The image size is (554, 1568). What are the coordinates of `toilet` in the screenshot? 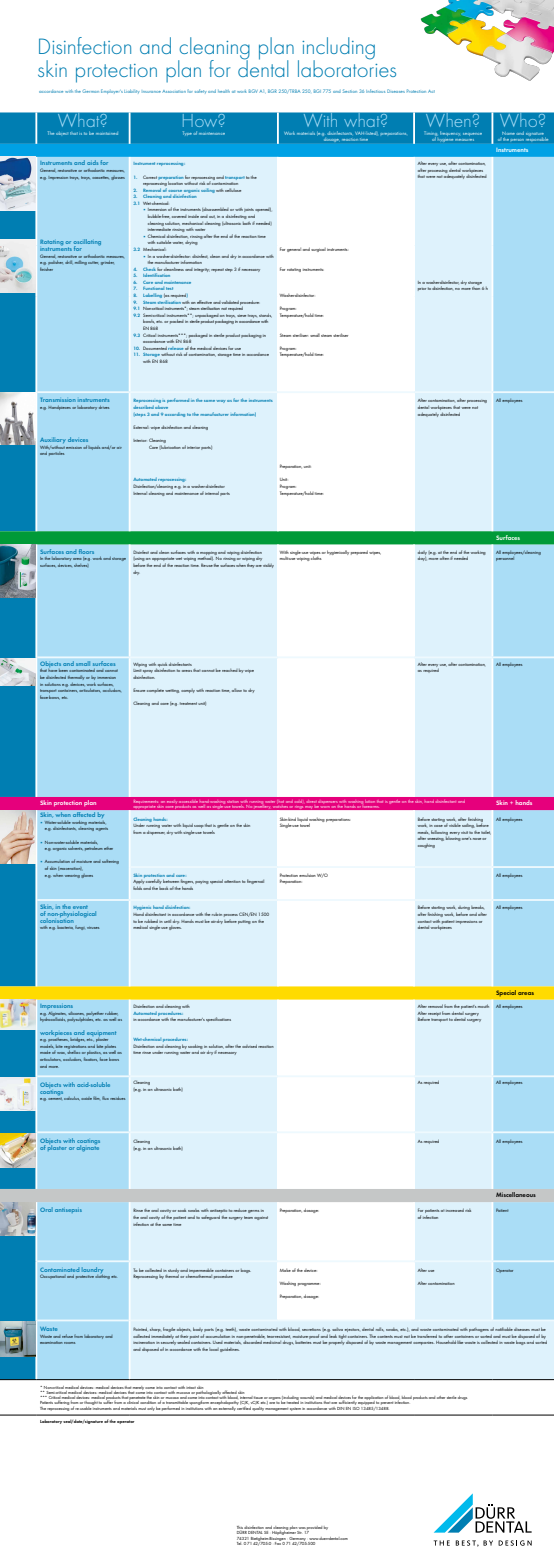 It's located at (486, 833).
